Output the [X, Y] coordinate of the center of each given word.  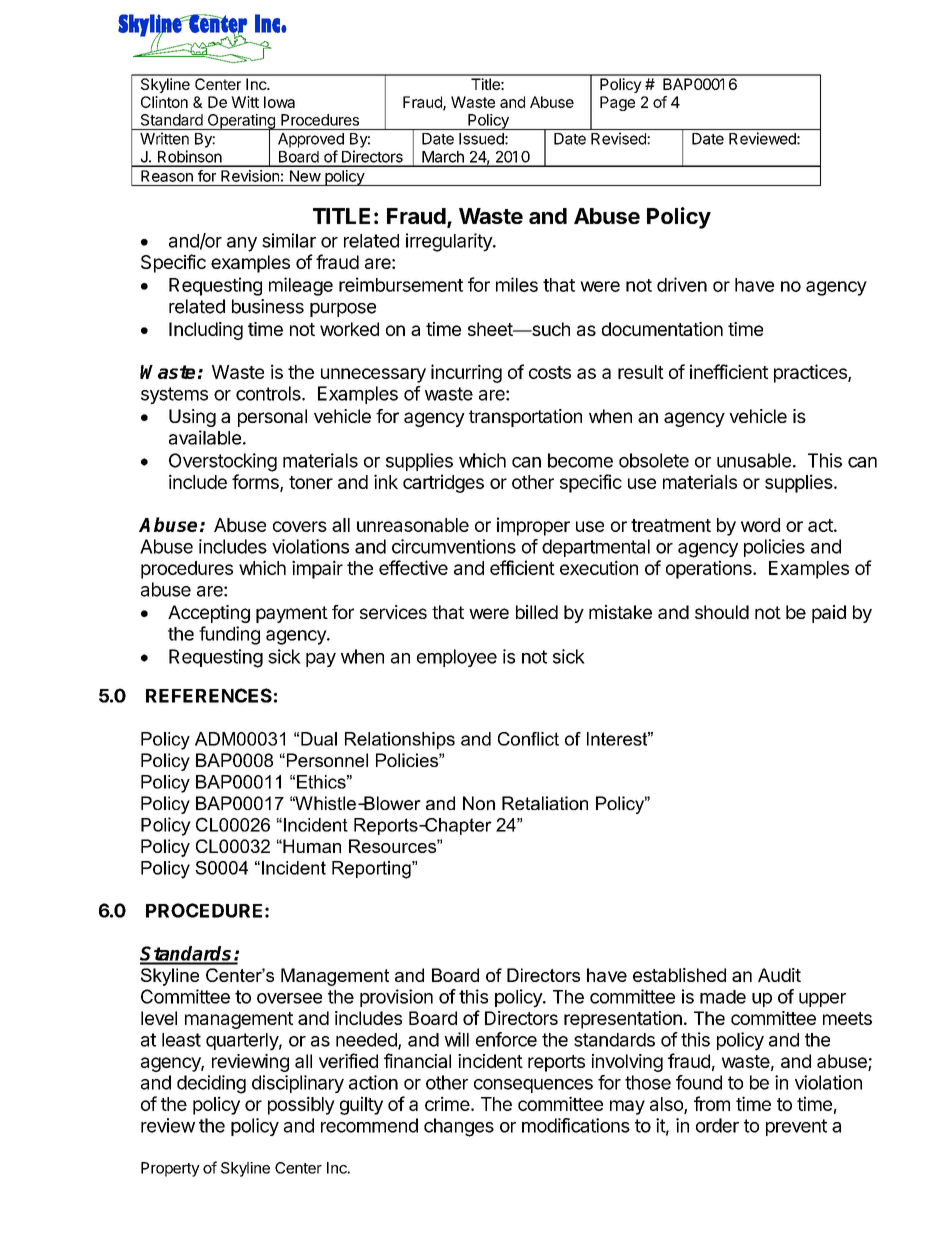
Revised [619, 138]
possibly [301, 1105]
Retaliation [545, 803]
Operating [241, 122]
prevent [796, 1127]
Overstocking [223, 462]
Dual [319, 739]
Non [479, 803]
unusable [754, 460]
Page [617, 103]
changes [459, 1127]
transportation [525, 418]
